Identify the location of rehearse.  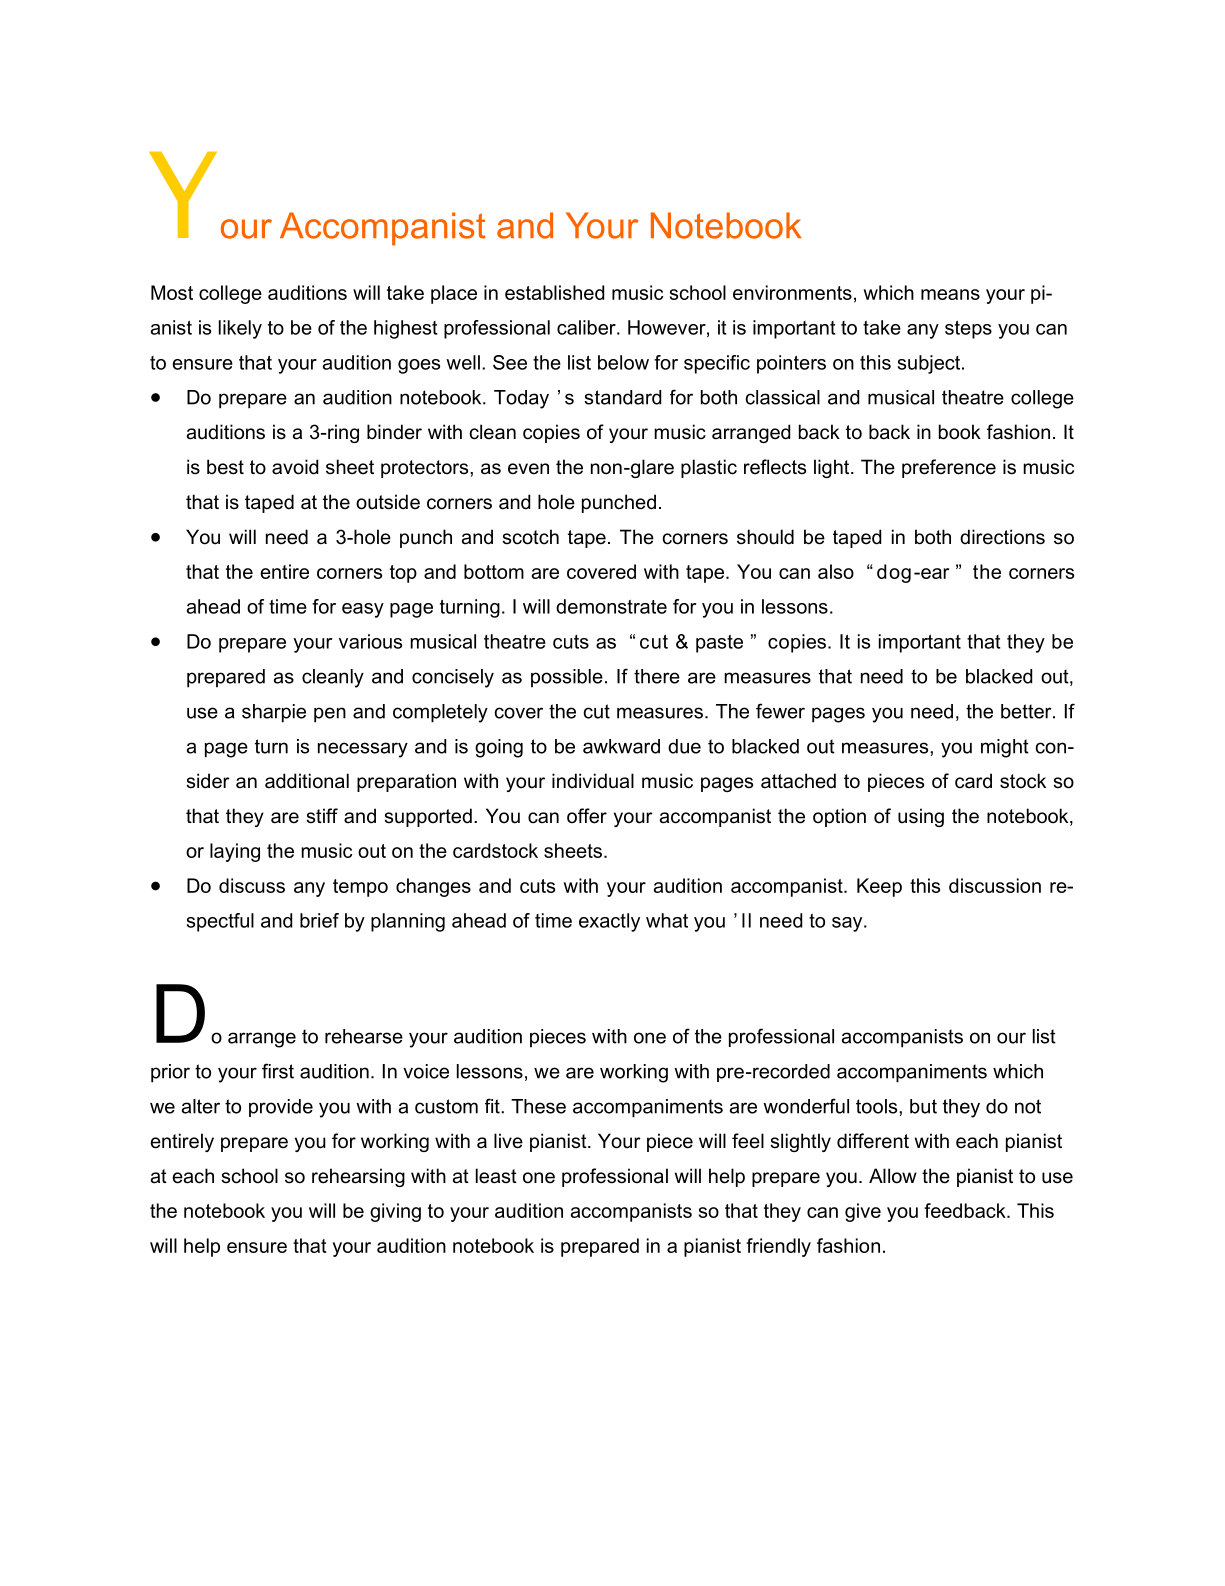
(364, 1036).
